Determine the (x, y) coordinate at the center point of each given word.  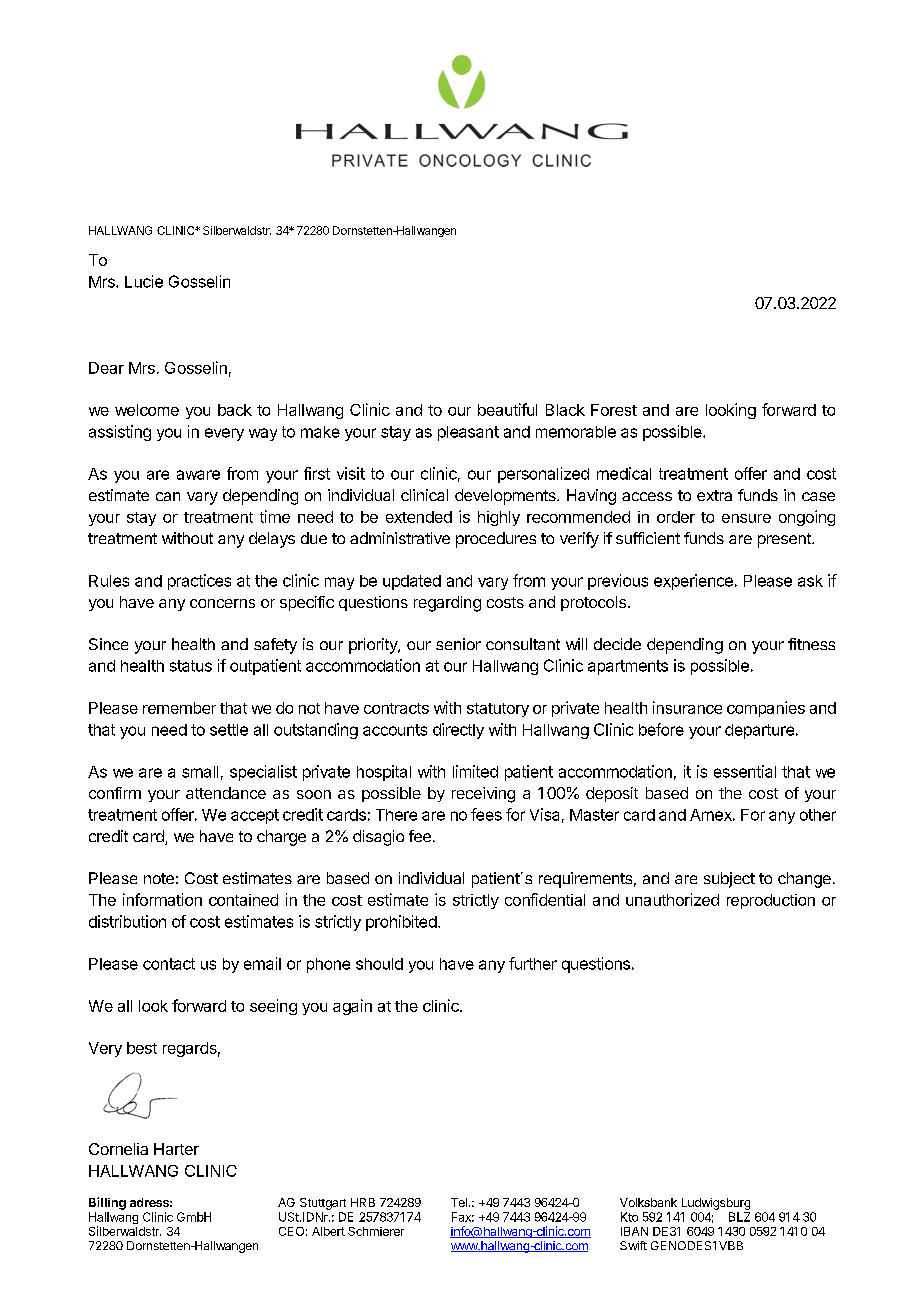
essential (745, 771)
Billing (107, 1203)
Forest (614, 410)
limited (475, 771)
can (168, 496)
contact (169, 964)
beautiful (507, 409)
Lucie (144, 281)
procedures (496, 540)
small (200, 772)
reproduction (771, 901)
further (533, 963)
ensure (746, 518)
